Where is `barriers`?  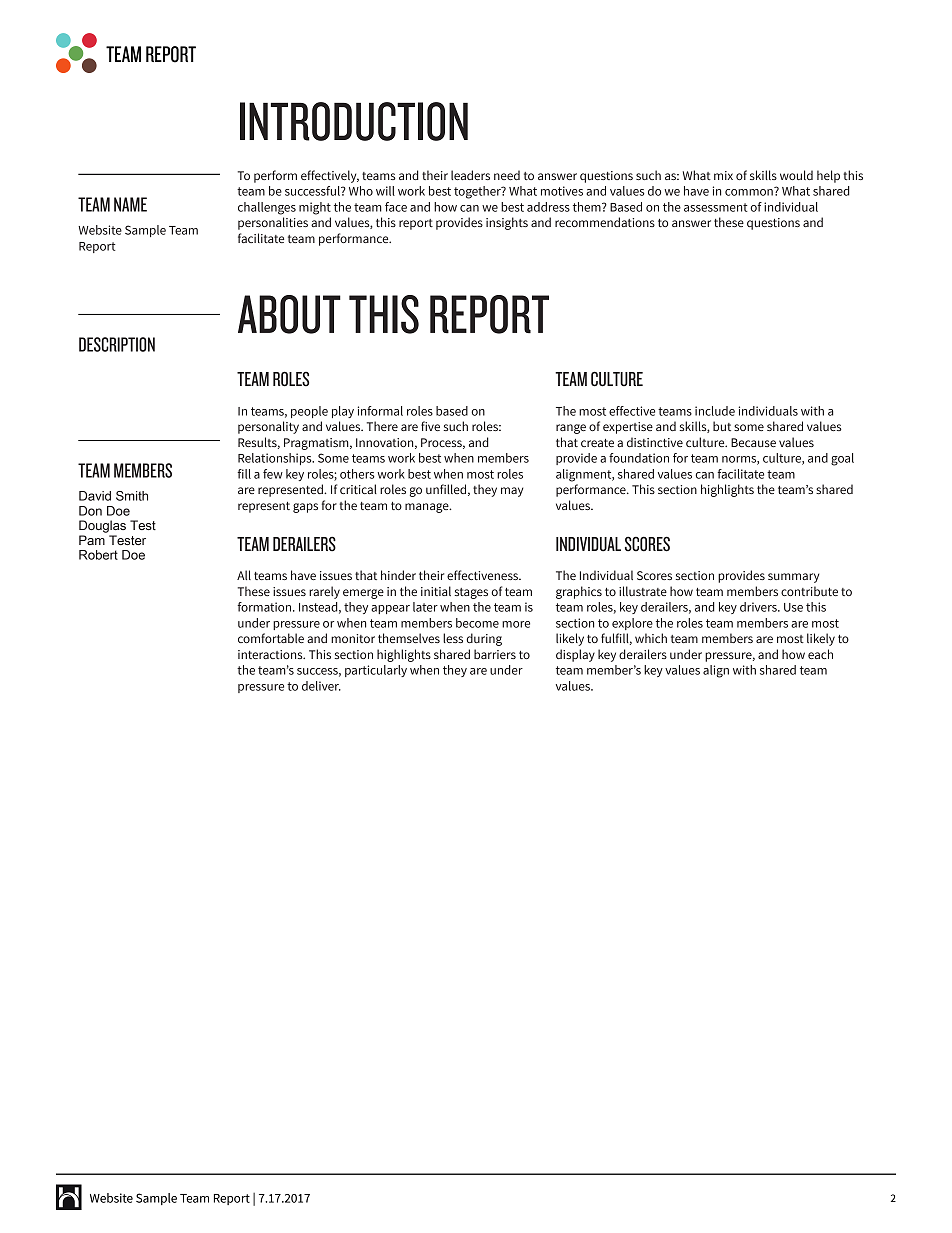
barriers is located at coordinates (495, 654).
